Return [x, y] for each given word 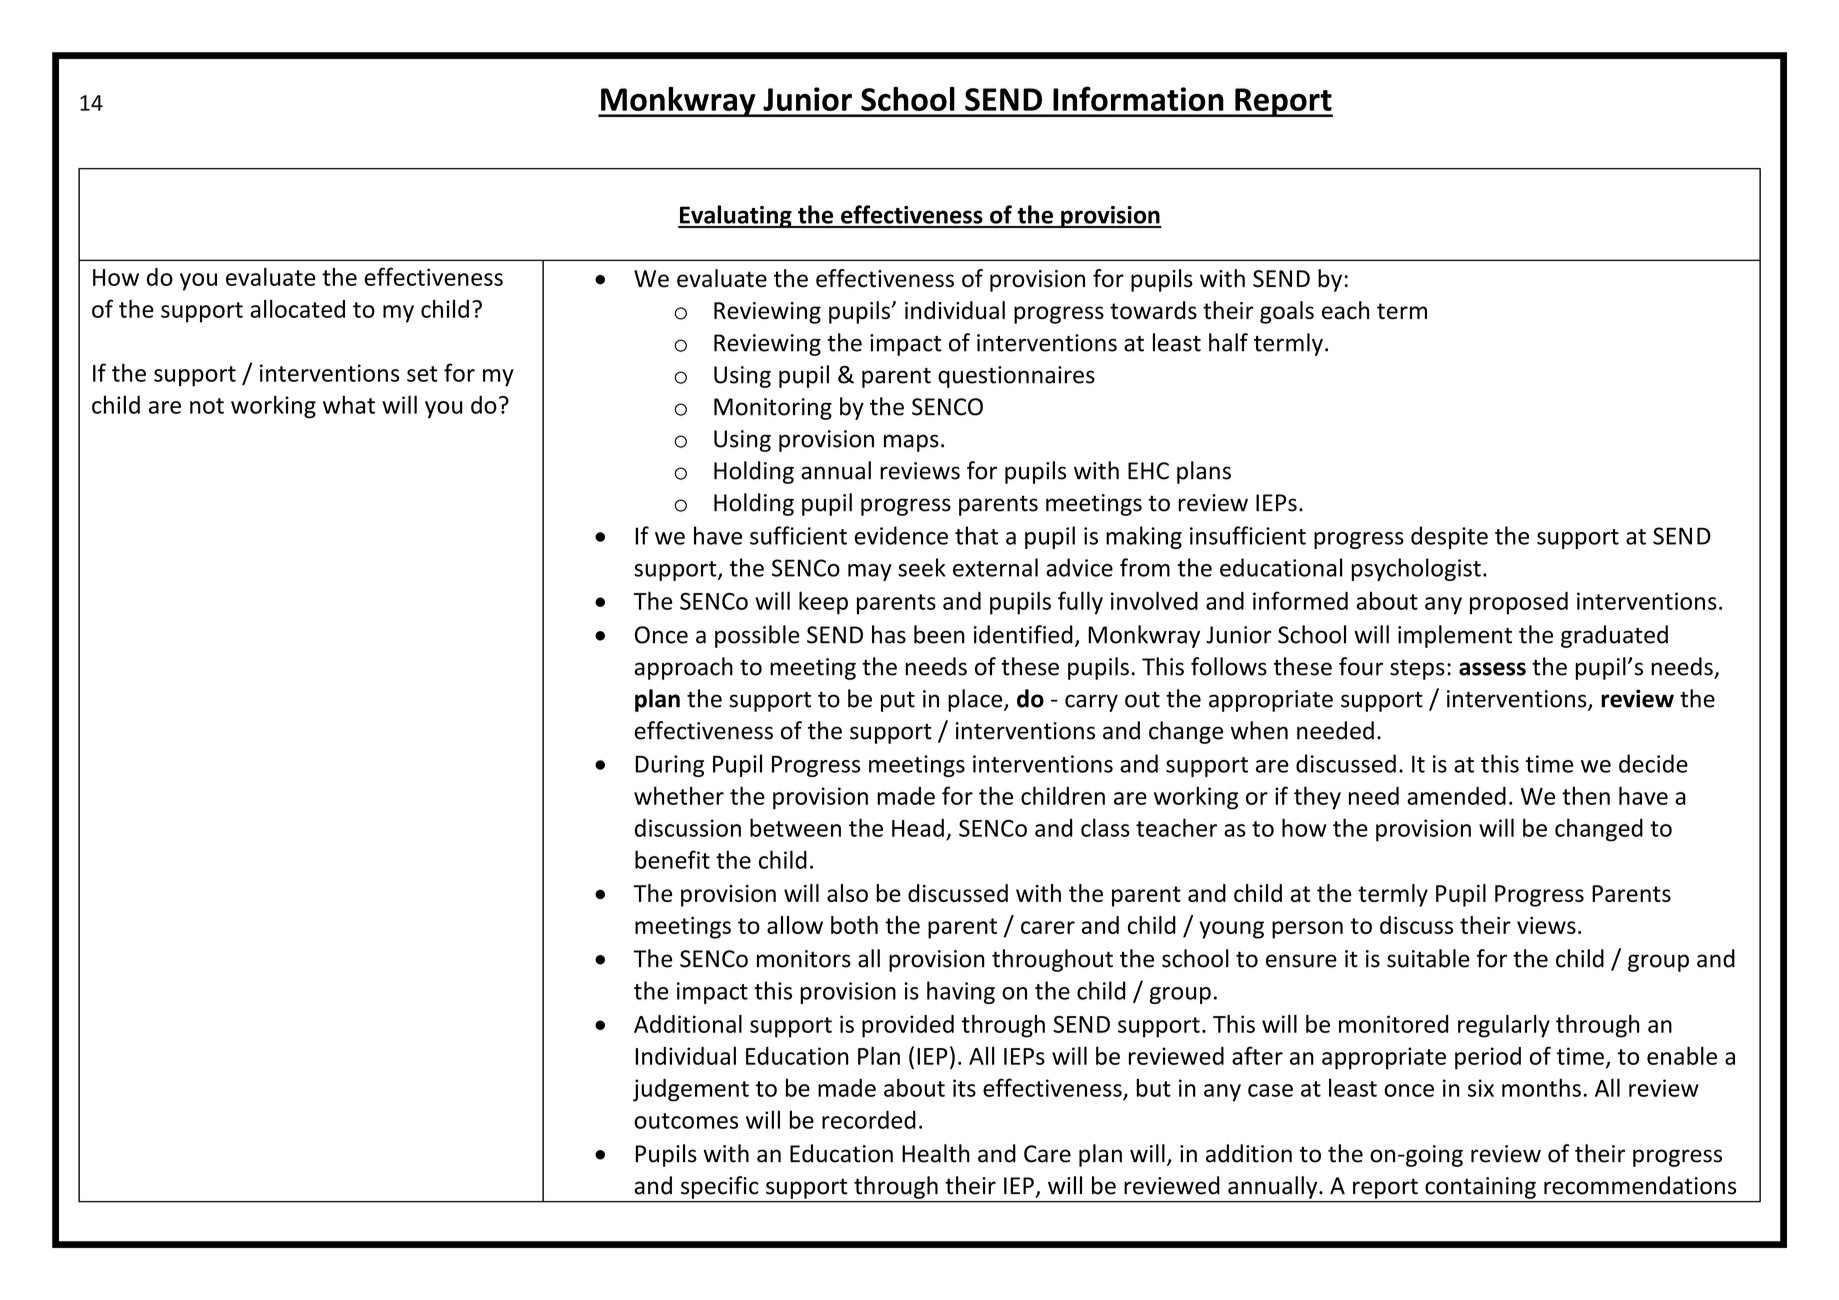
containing [1480, 1188]
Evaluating [736, 216]
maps [911, 443]
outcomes [686, 1121]
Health [936, 1153]
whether [679, 795]
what [349, 404]
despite [1449, 537]
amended [1456, 796]
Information [1138, 98]
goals [1287, 312]
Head [918, 827]
